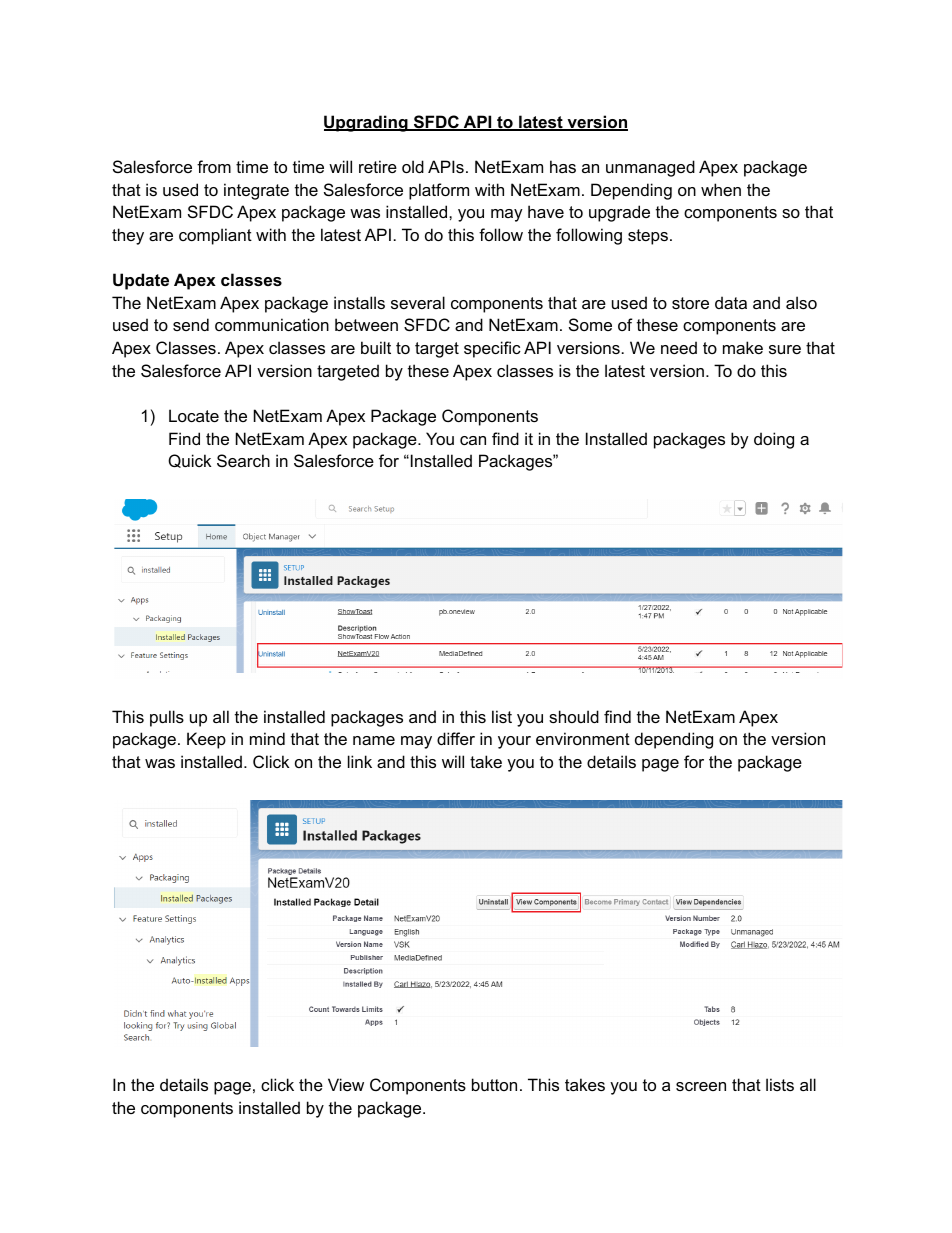 The height and width of the document is (1233, 952). Describe the element at coordinates (574, 716) in the document. I see `should` at that location.
